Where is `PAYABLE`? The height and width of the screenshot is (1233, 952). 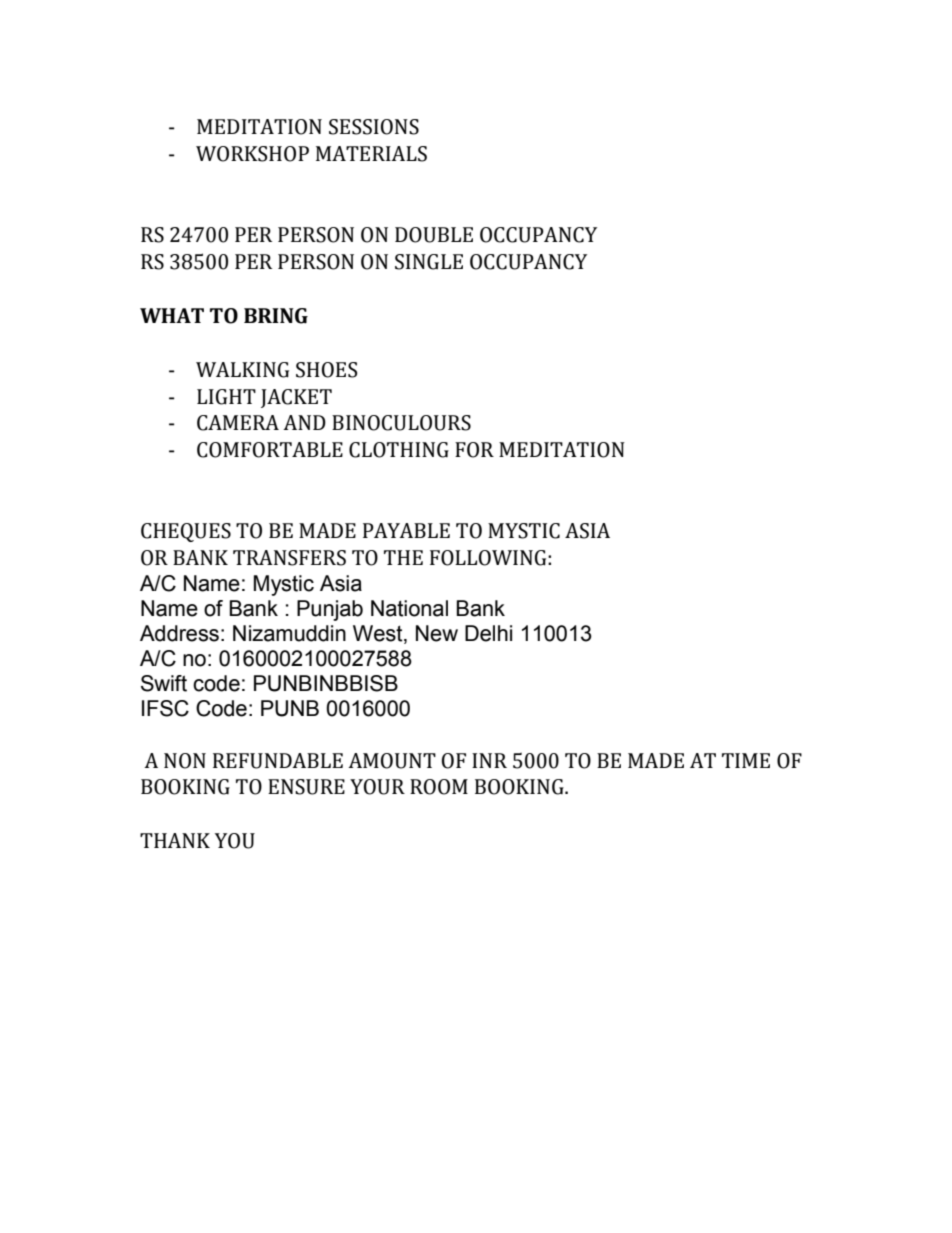
PAYABLE is located at coordinates (406, 530).
